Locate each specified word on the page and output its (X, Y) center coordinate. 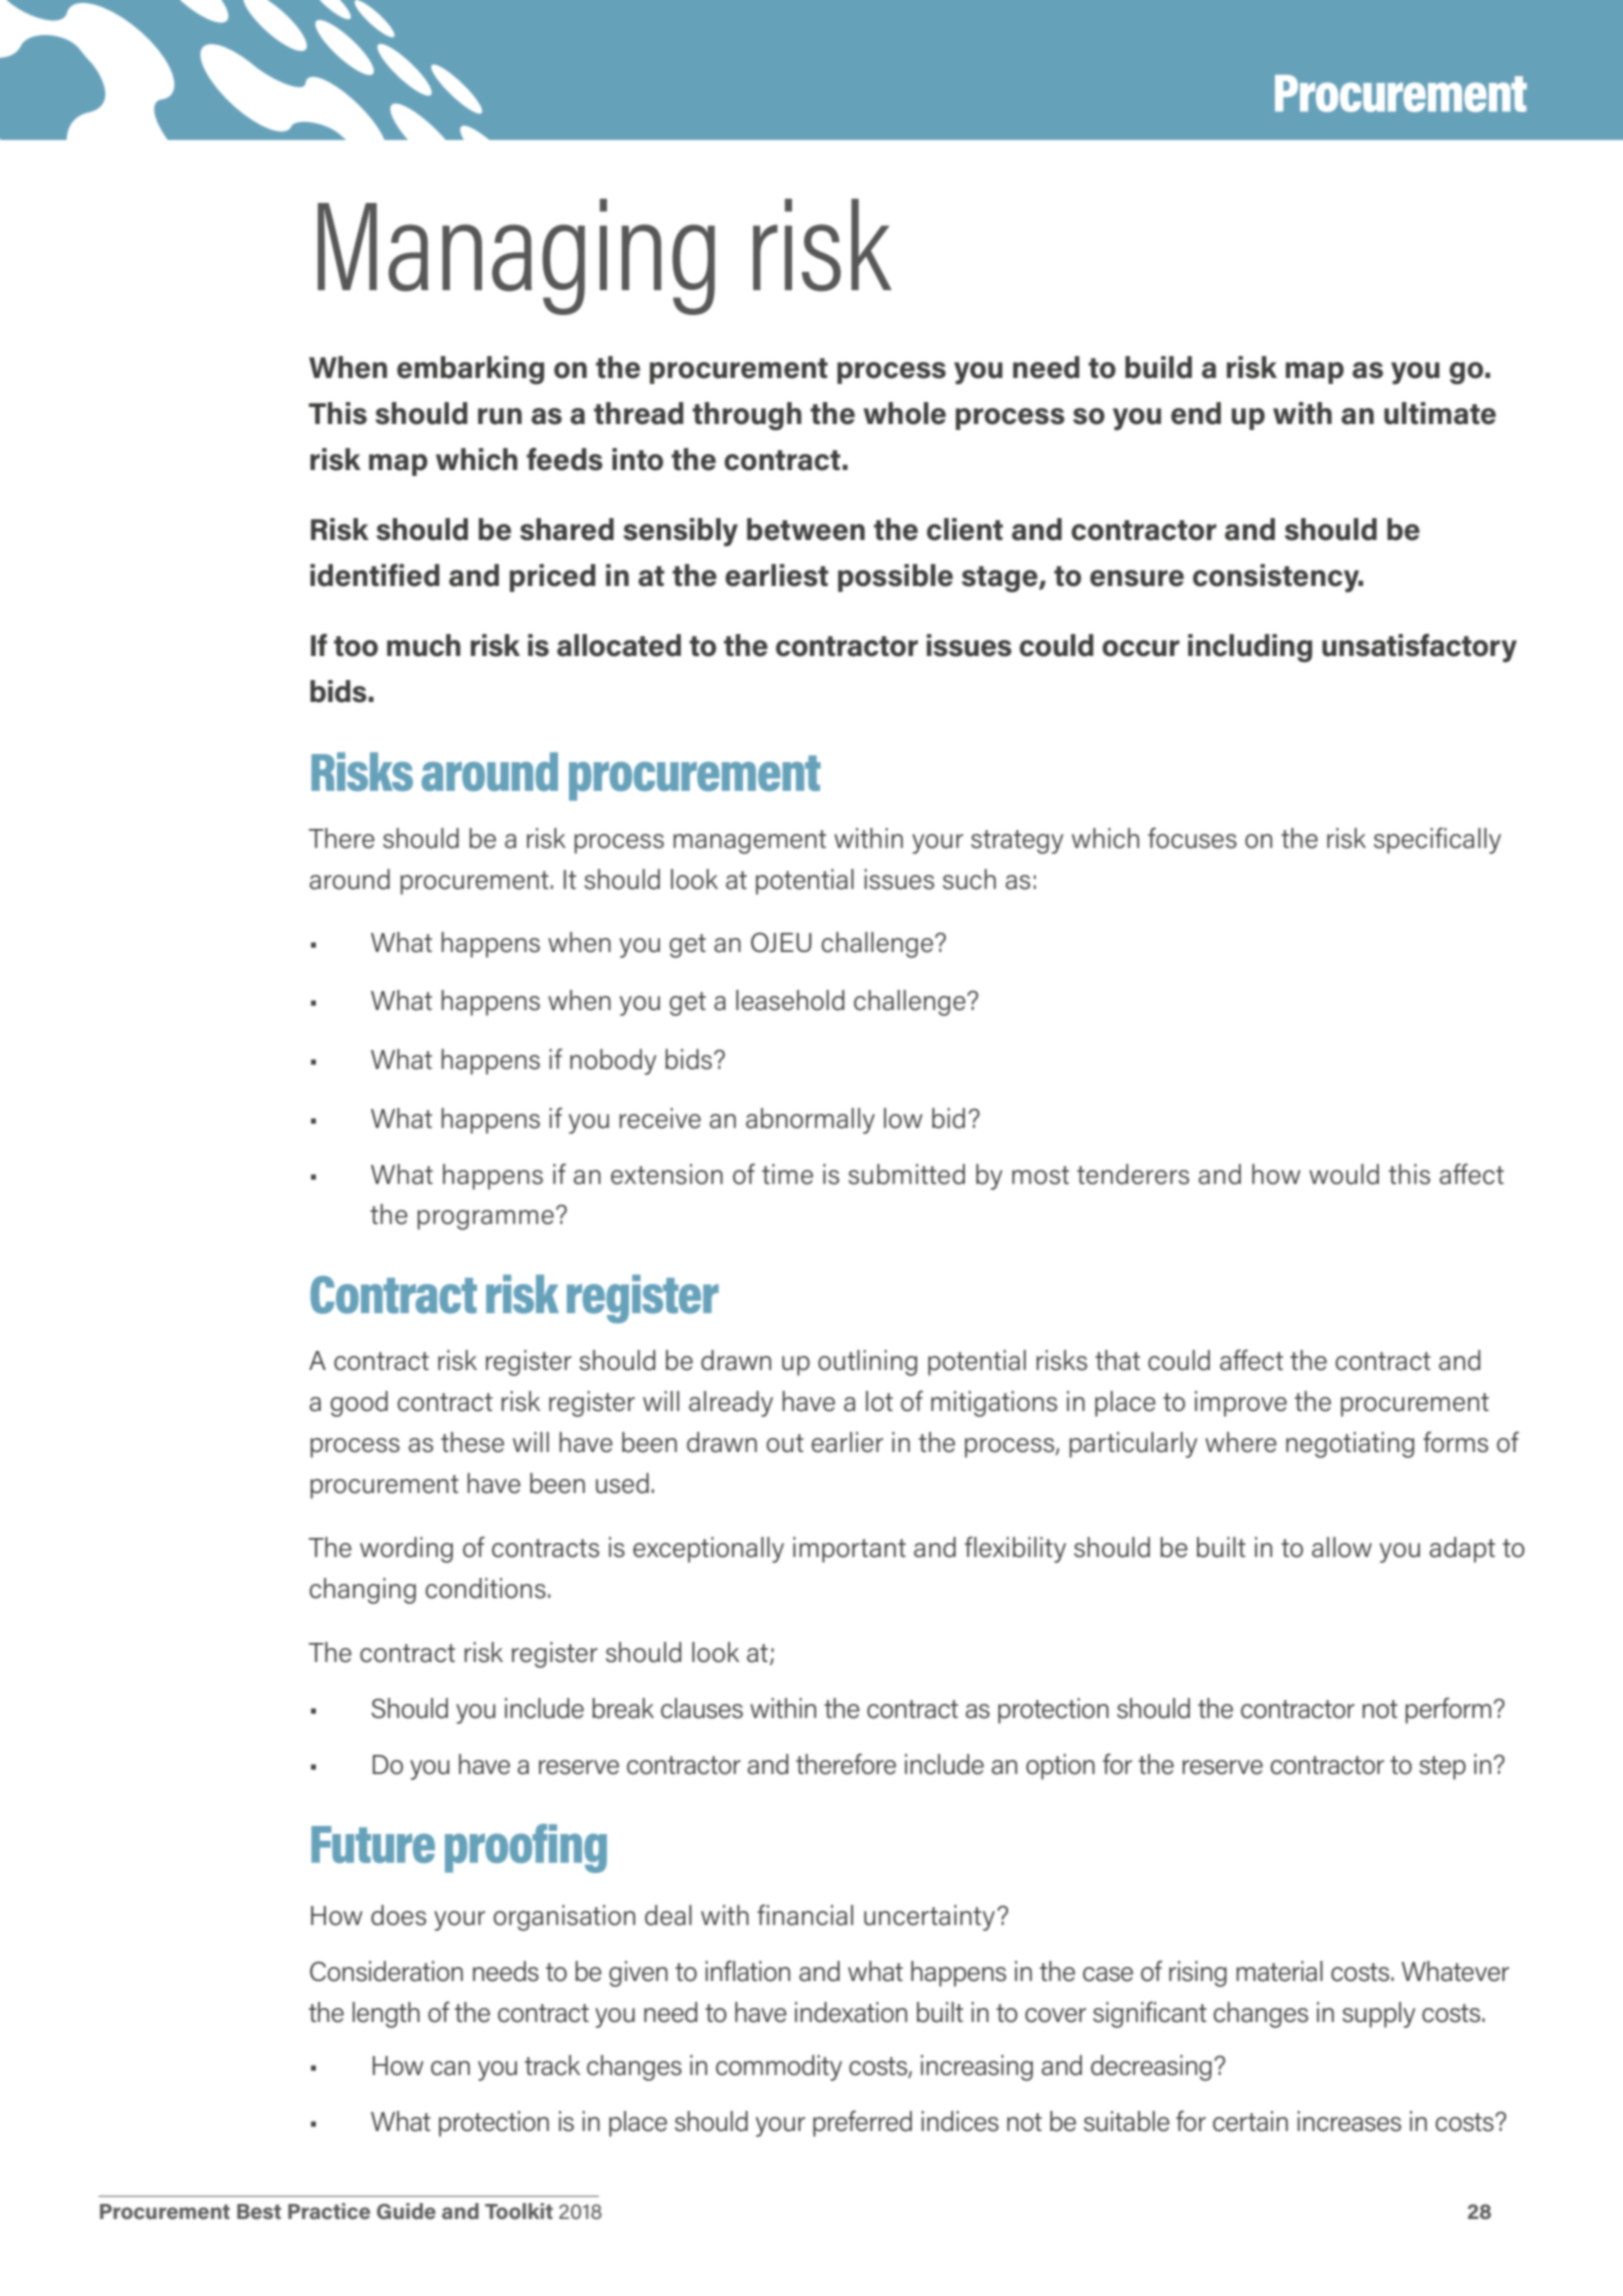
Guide (406, 2211)
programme (485, 1220)
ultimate (1440, 413)
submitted (906, 1174)
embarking (470, 370)
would (1344, 1174)
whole (904, 413)
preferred (862, 2123)
